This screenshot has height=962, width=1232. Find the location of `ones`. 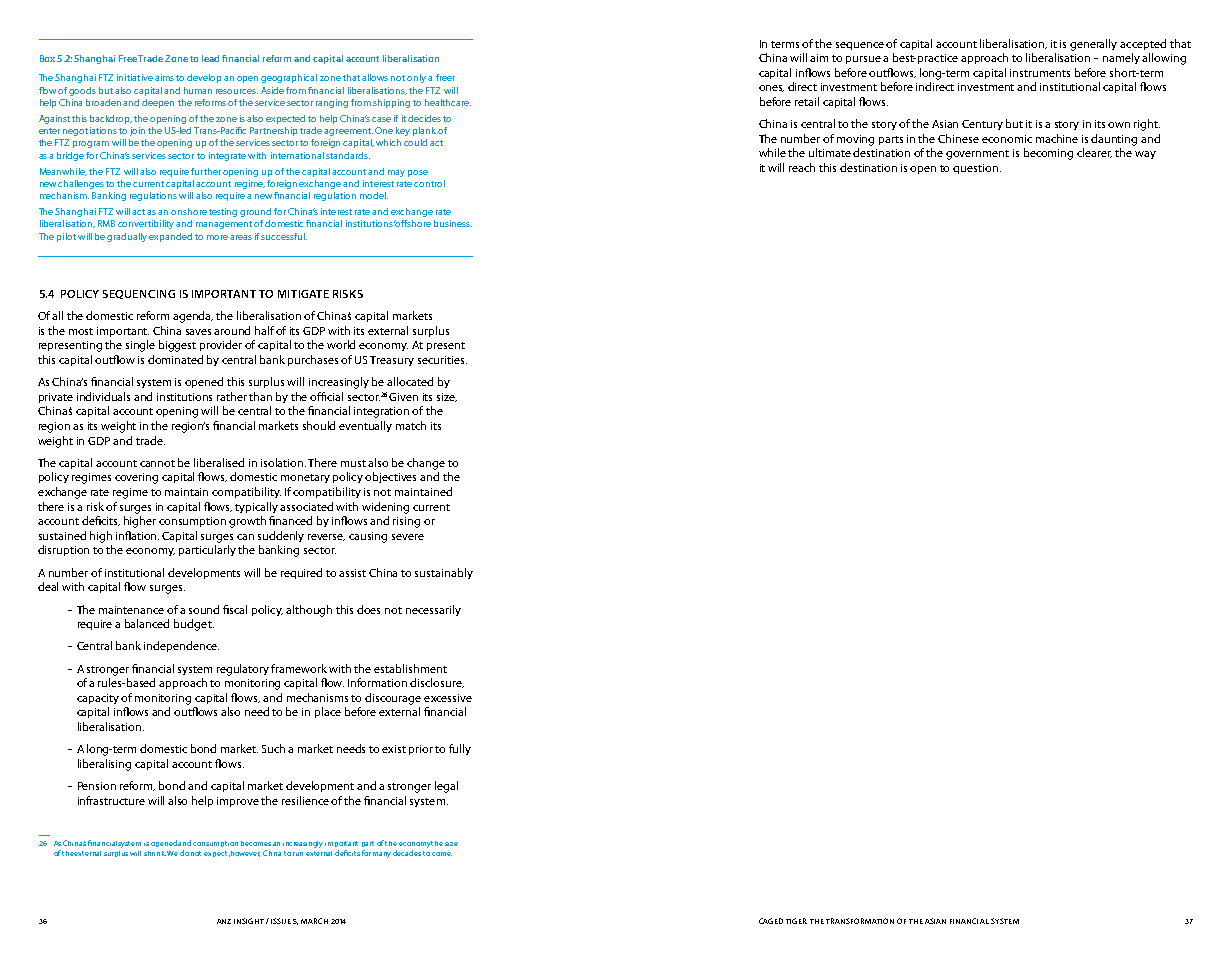

ones is located at coordinates (771, 88).
